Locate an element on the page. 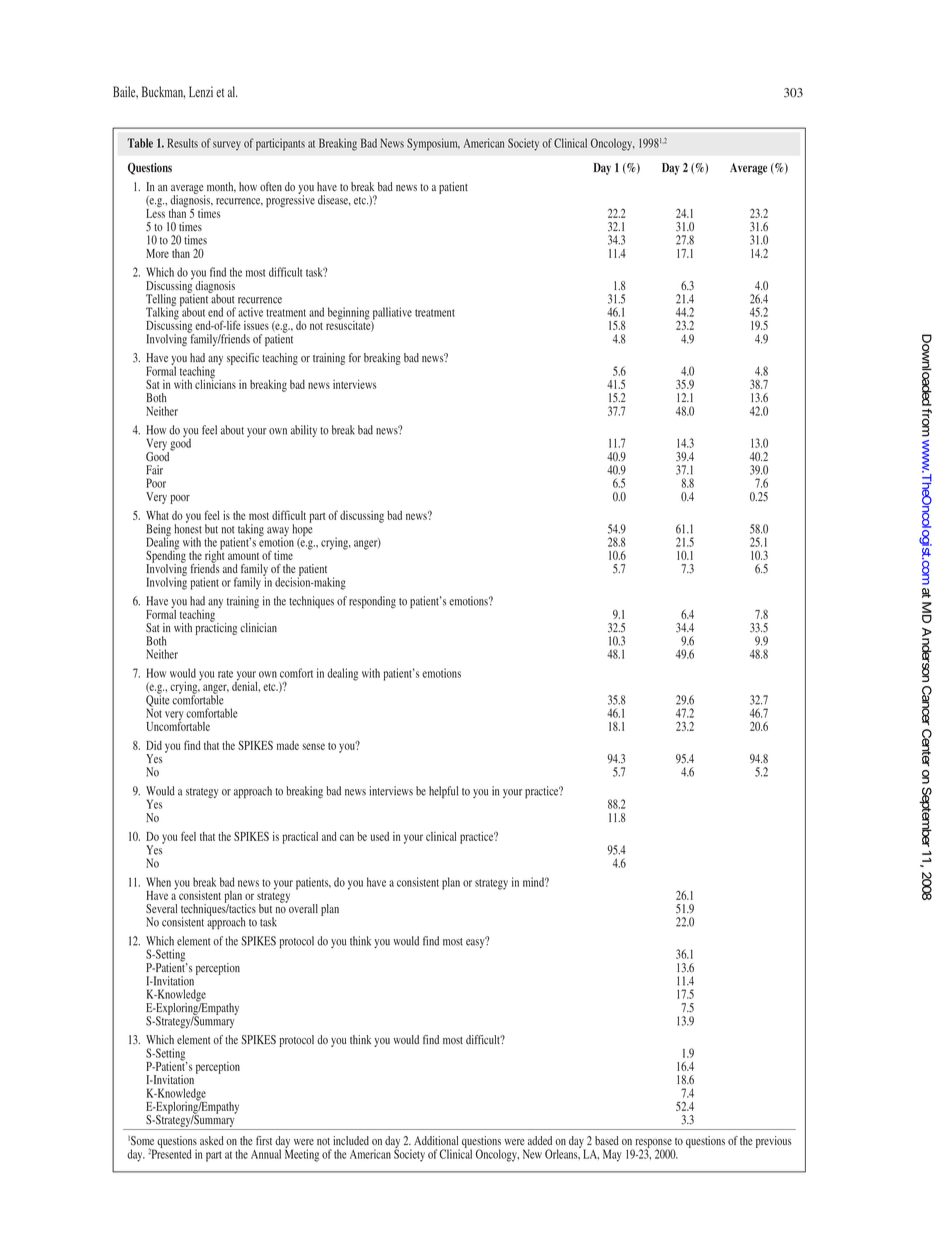 This document has height=1233, width=952. asked is located at coordinates (212, 1140).
